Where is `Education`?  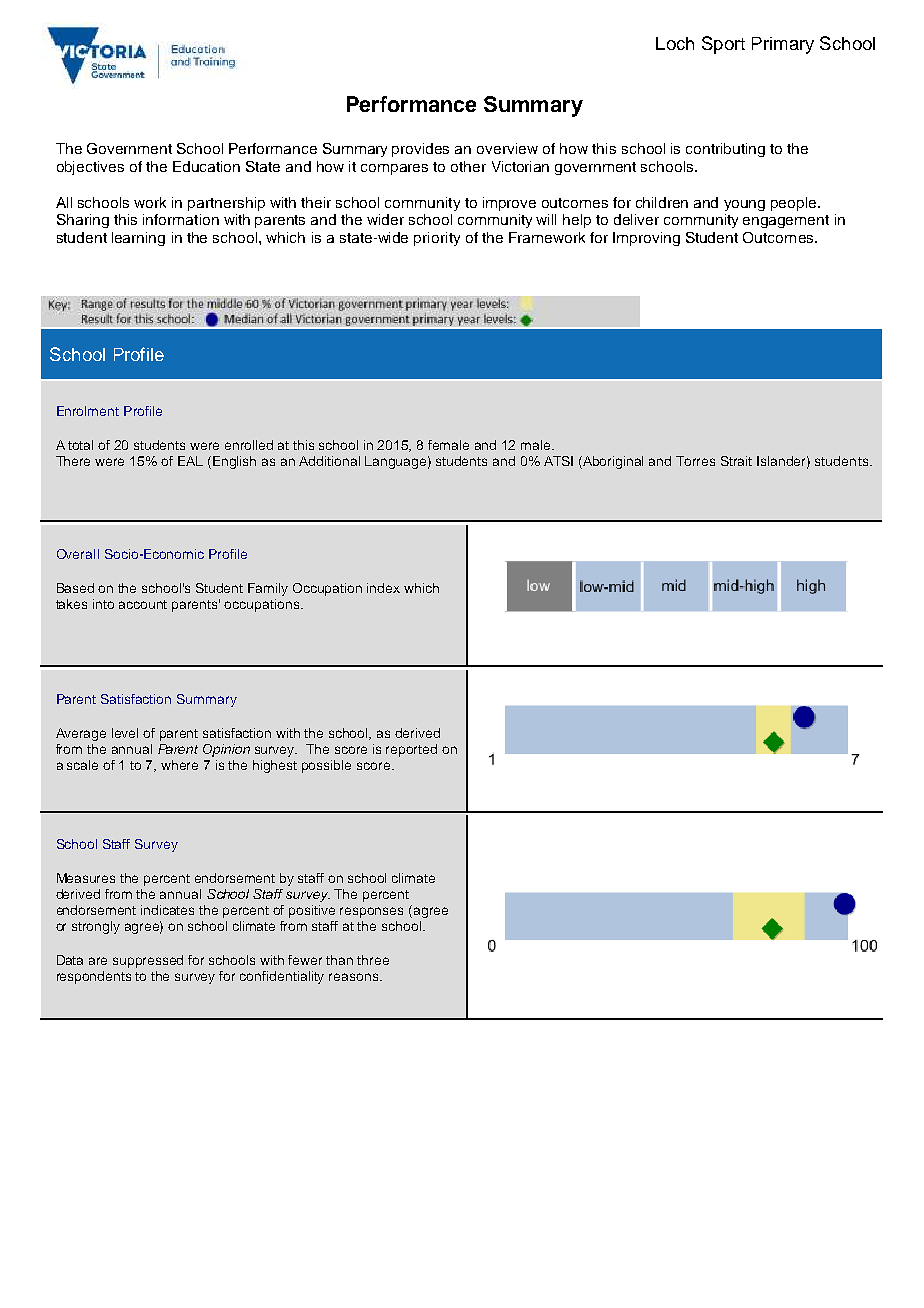 Education is located at coordinates (206, 166).
